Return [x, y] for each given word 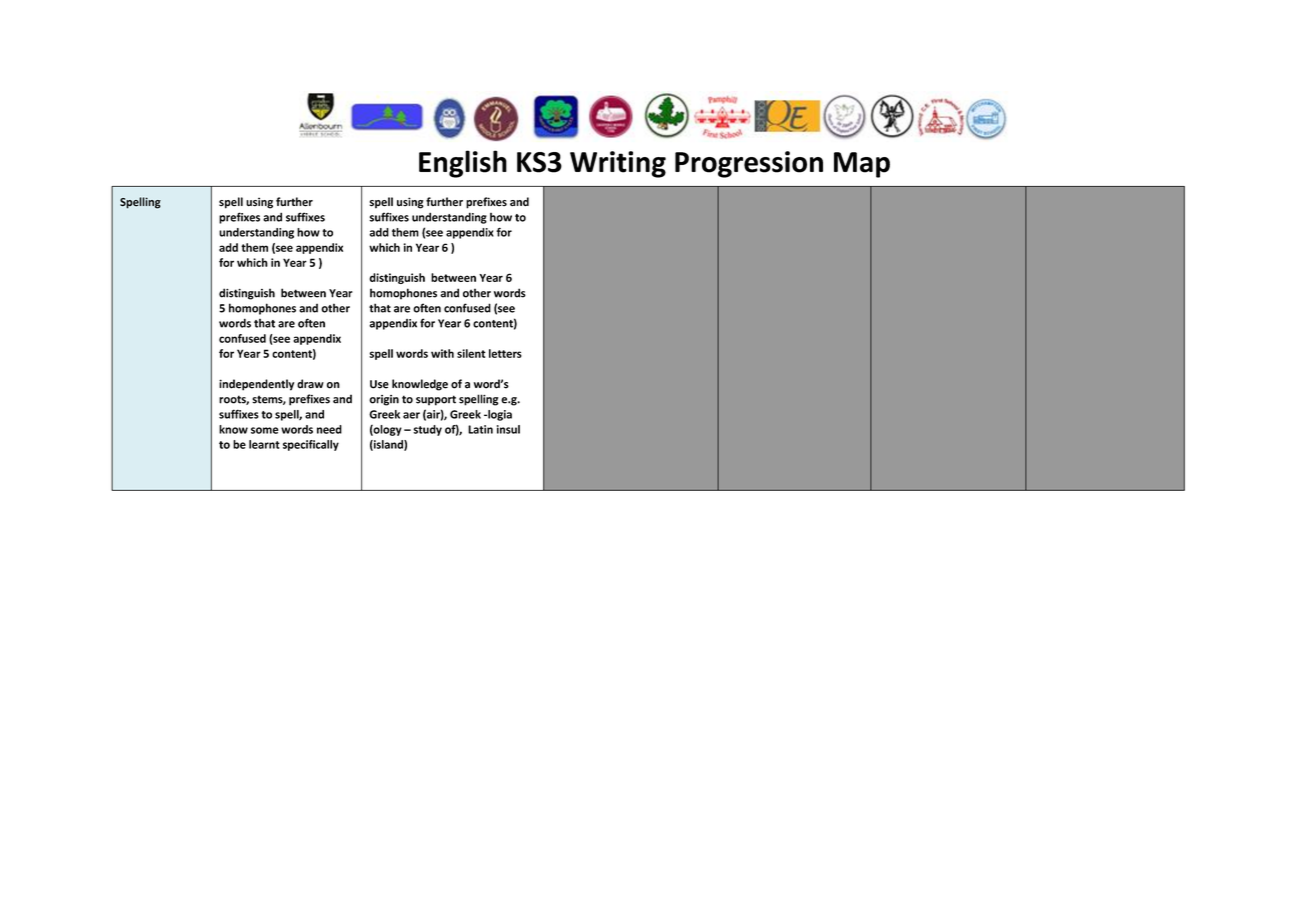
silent [471, 353]
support [436, 400]
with [442, 353]
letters [505, 353]
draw [310, 384]
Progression [749, 164]
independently [256, 385]
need [329, 429]
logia [499, 415]
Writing [618, 164]
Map [862, 165]
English [463, 164]
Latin [480, 429]
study [427, 430]
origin [384, 400]
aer [411, 415]
